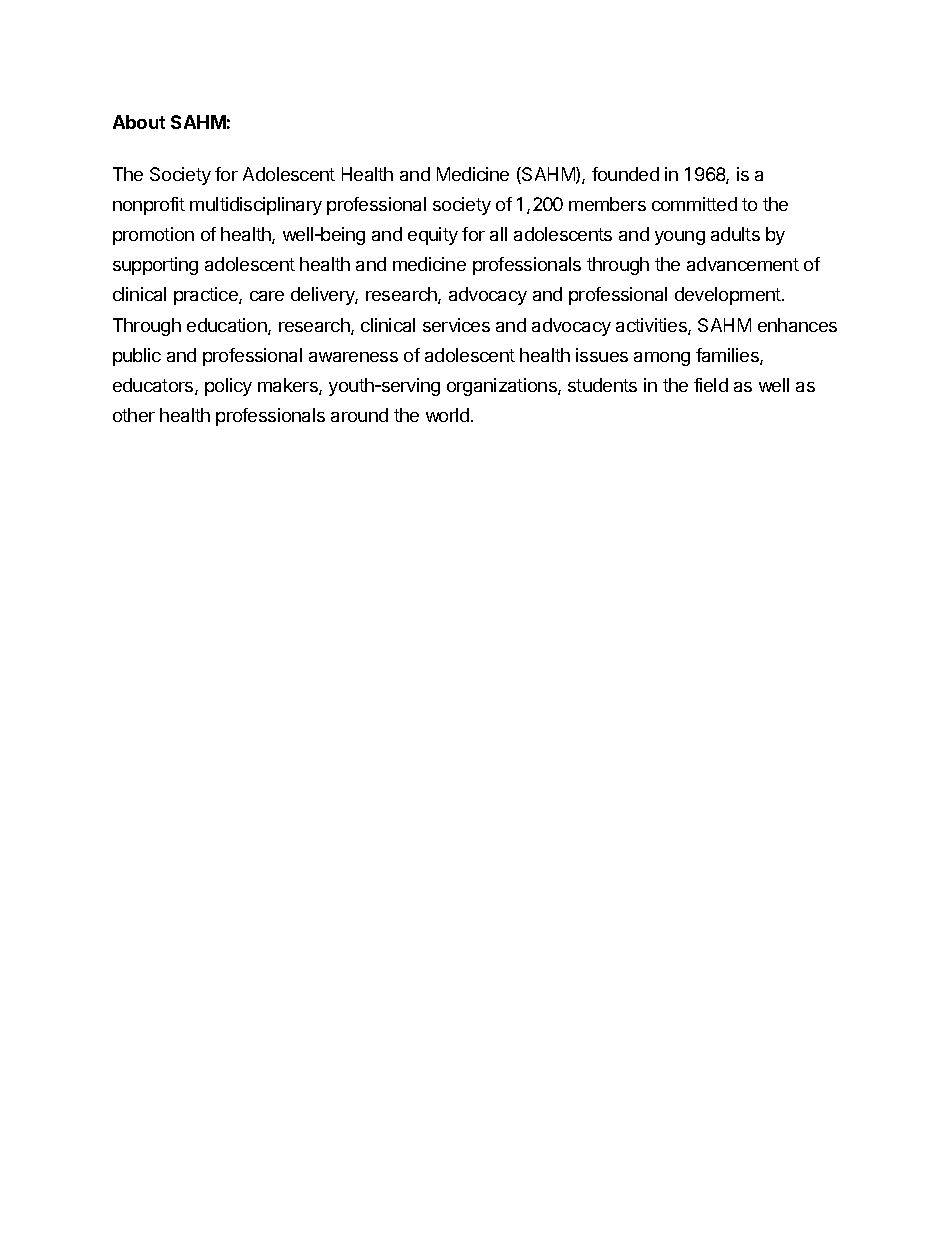  I want to click on families, so click(728, 356).
